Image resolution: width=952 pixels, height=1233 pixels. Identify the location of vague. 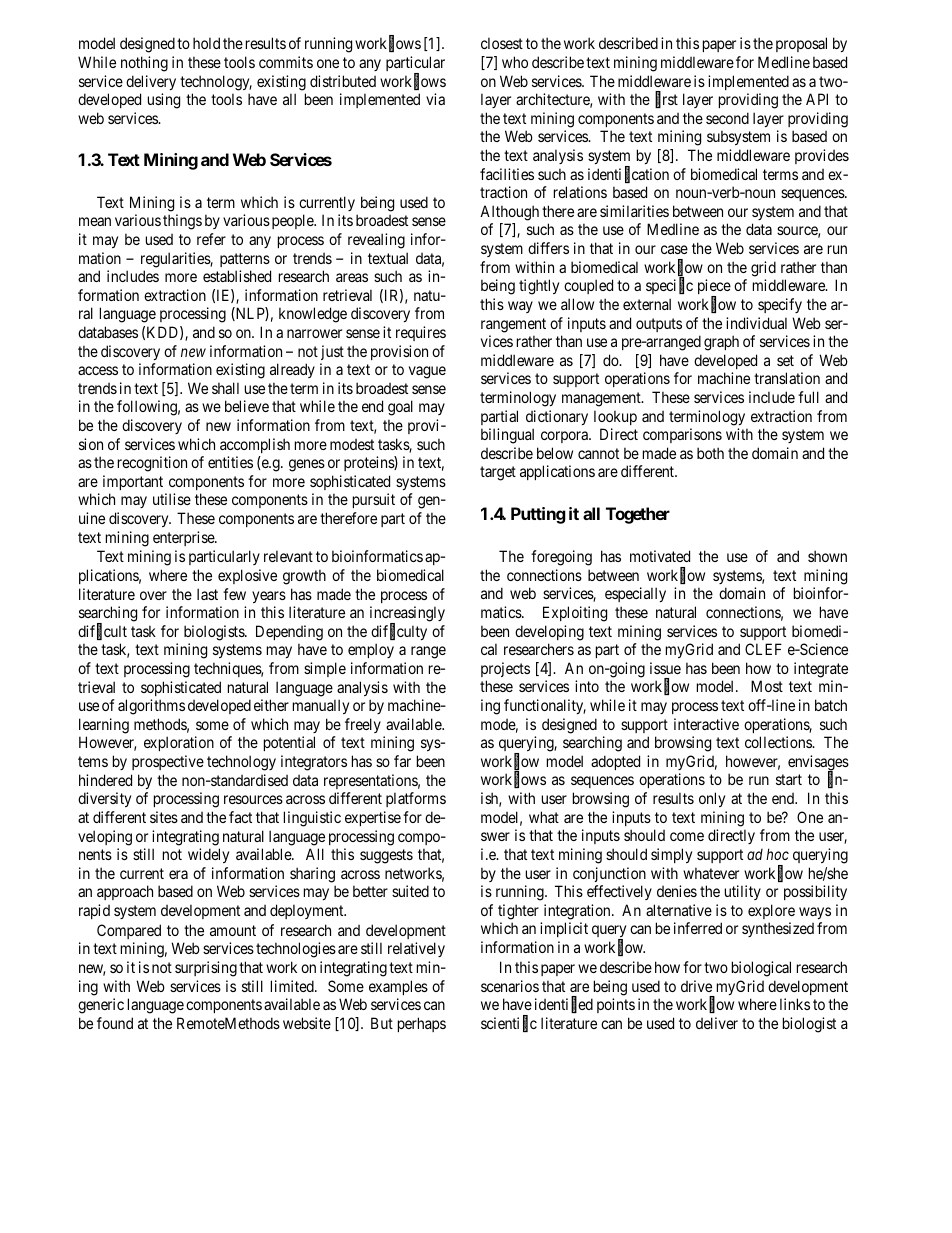
(427, 372).
